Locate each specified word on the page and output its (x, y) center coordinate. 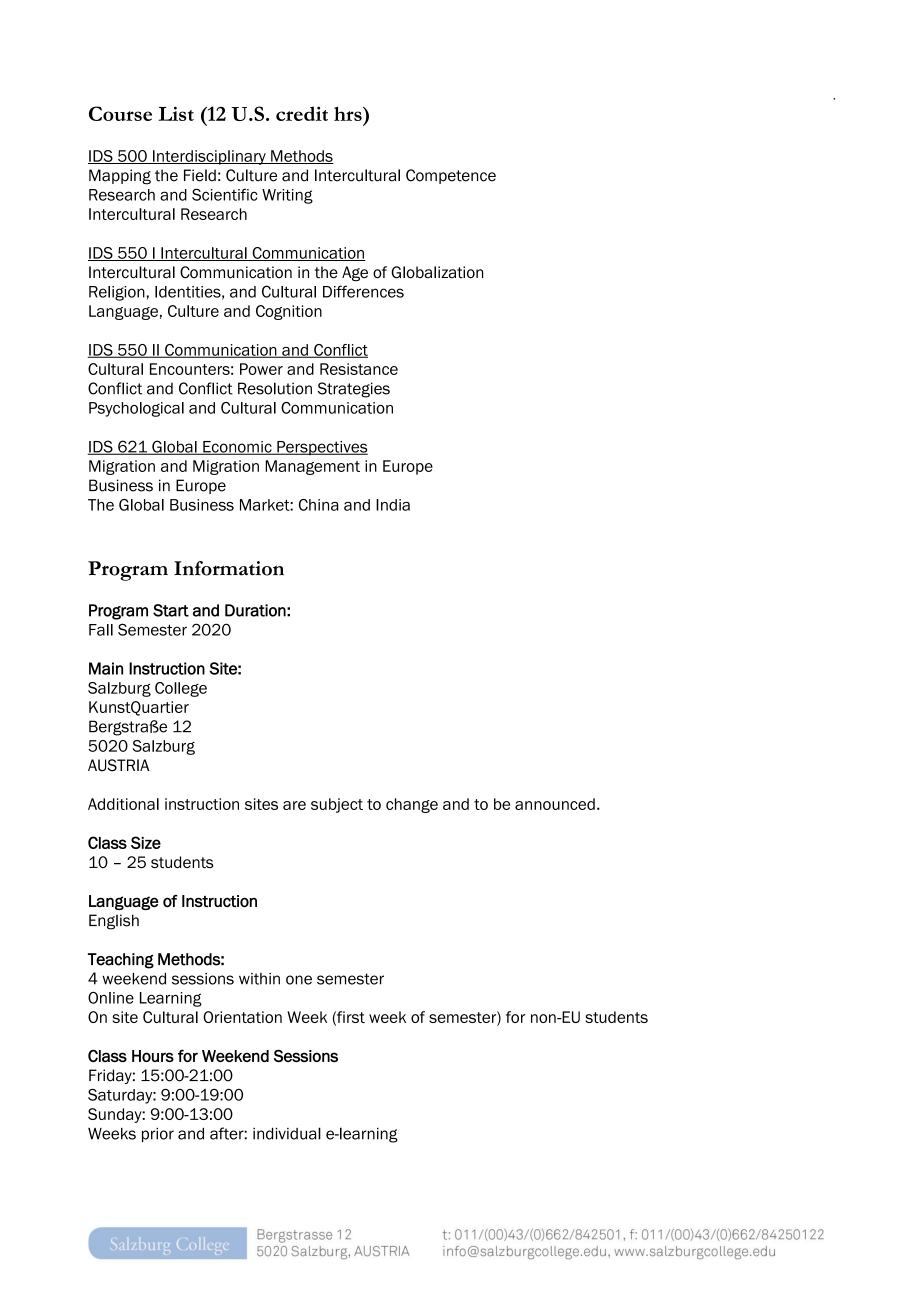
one (299, 980)
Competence (451, 176)
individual (287, 1133)
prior (158, 1135)
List (176, 113)
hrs (349, 113)
